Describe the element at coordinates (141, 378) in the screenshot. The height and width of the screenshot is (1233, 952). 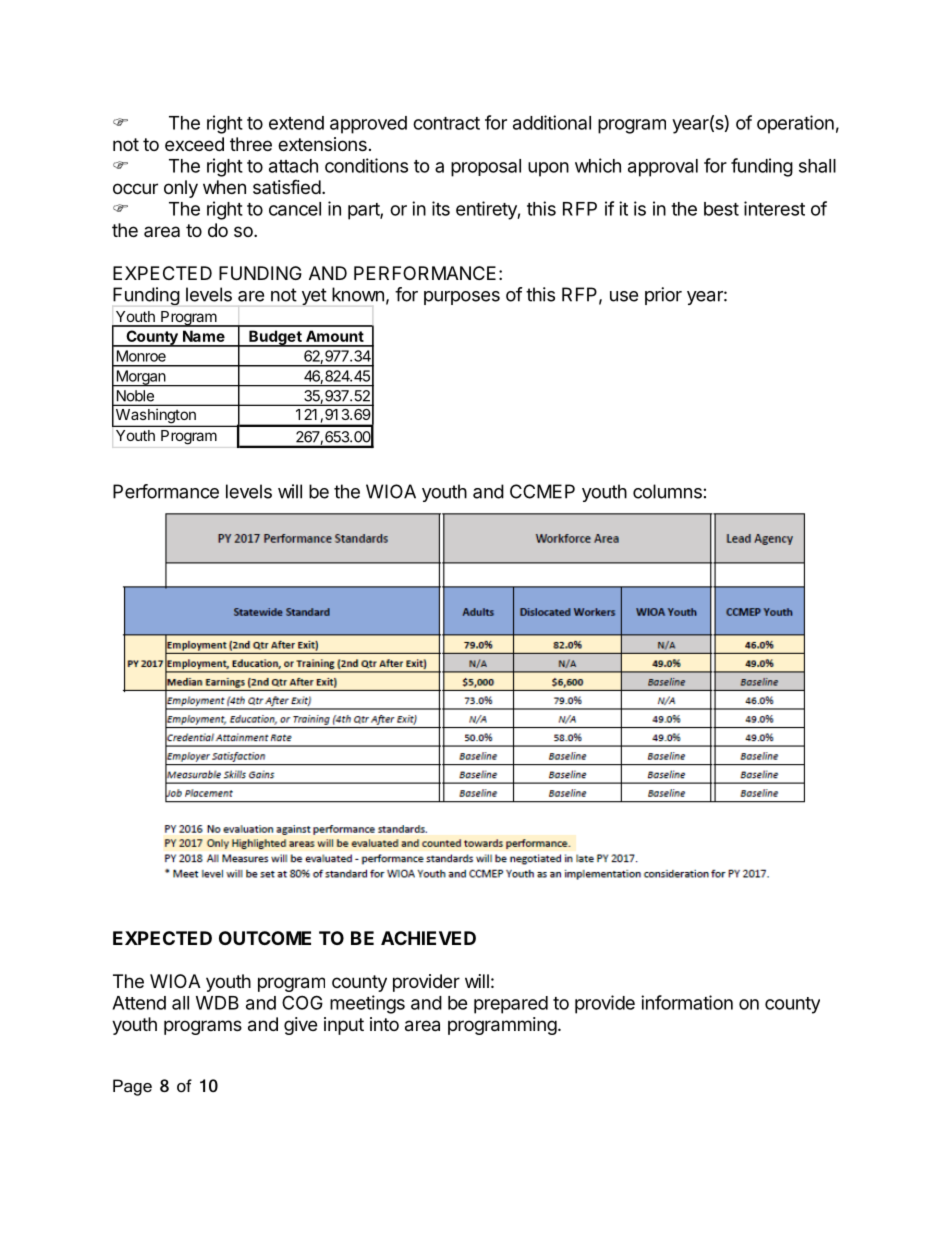
I see `Morgan` at that location.
